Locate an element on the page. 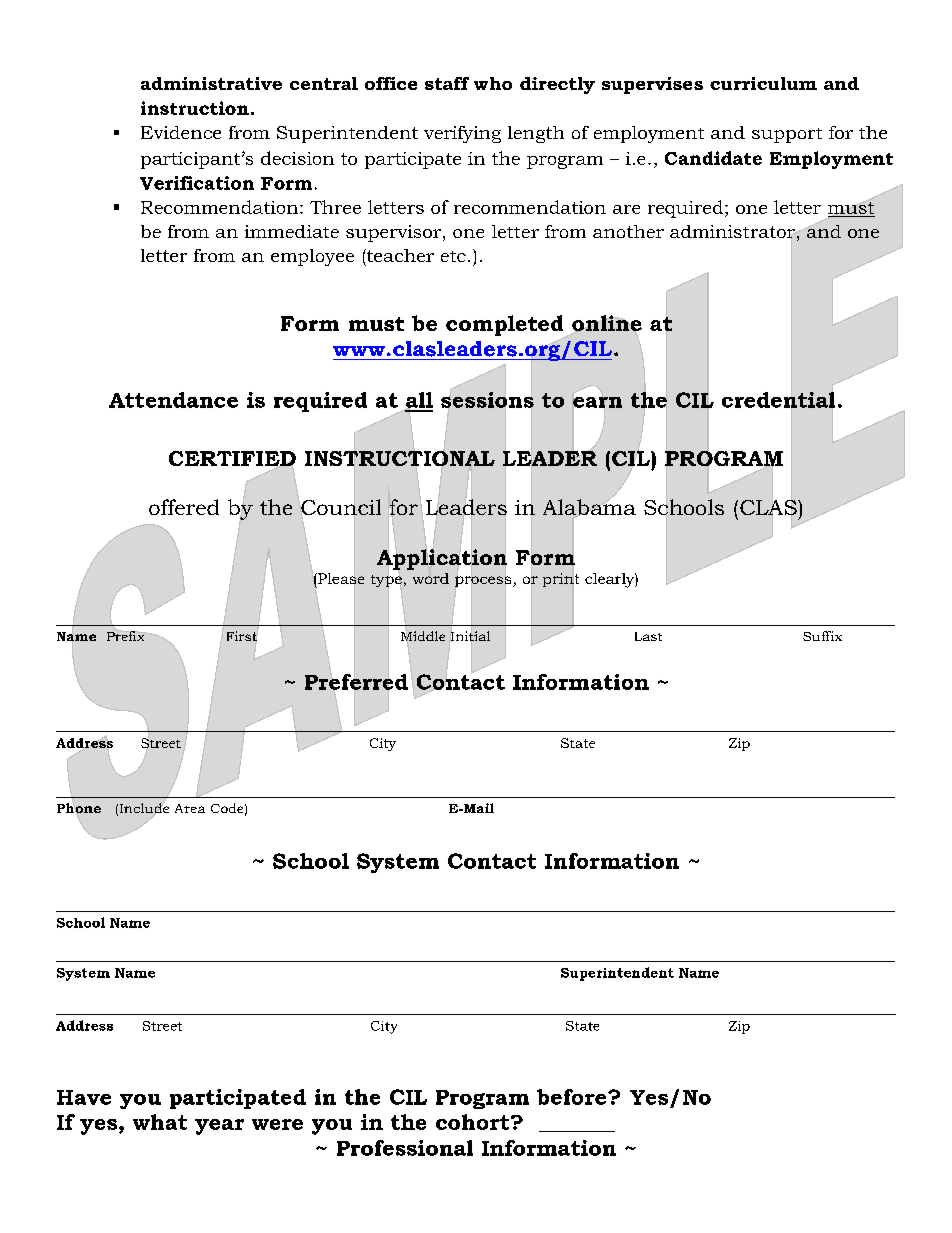 The width and height of the page is (952, 1233). Area is located at coordinates (190, 808).
